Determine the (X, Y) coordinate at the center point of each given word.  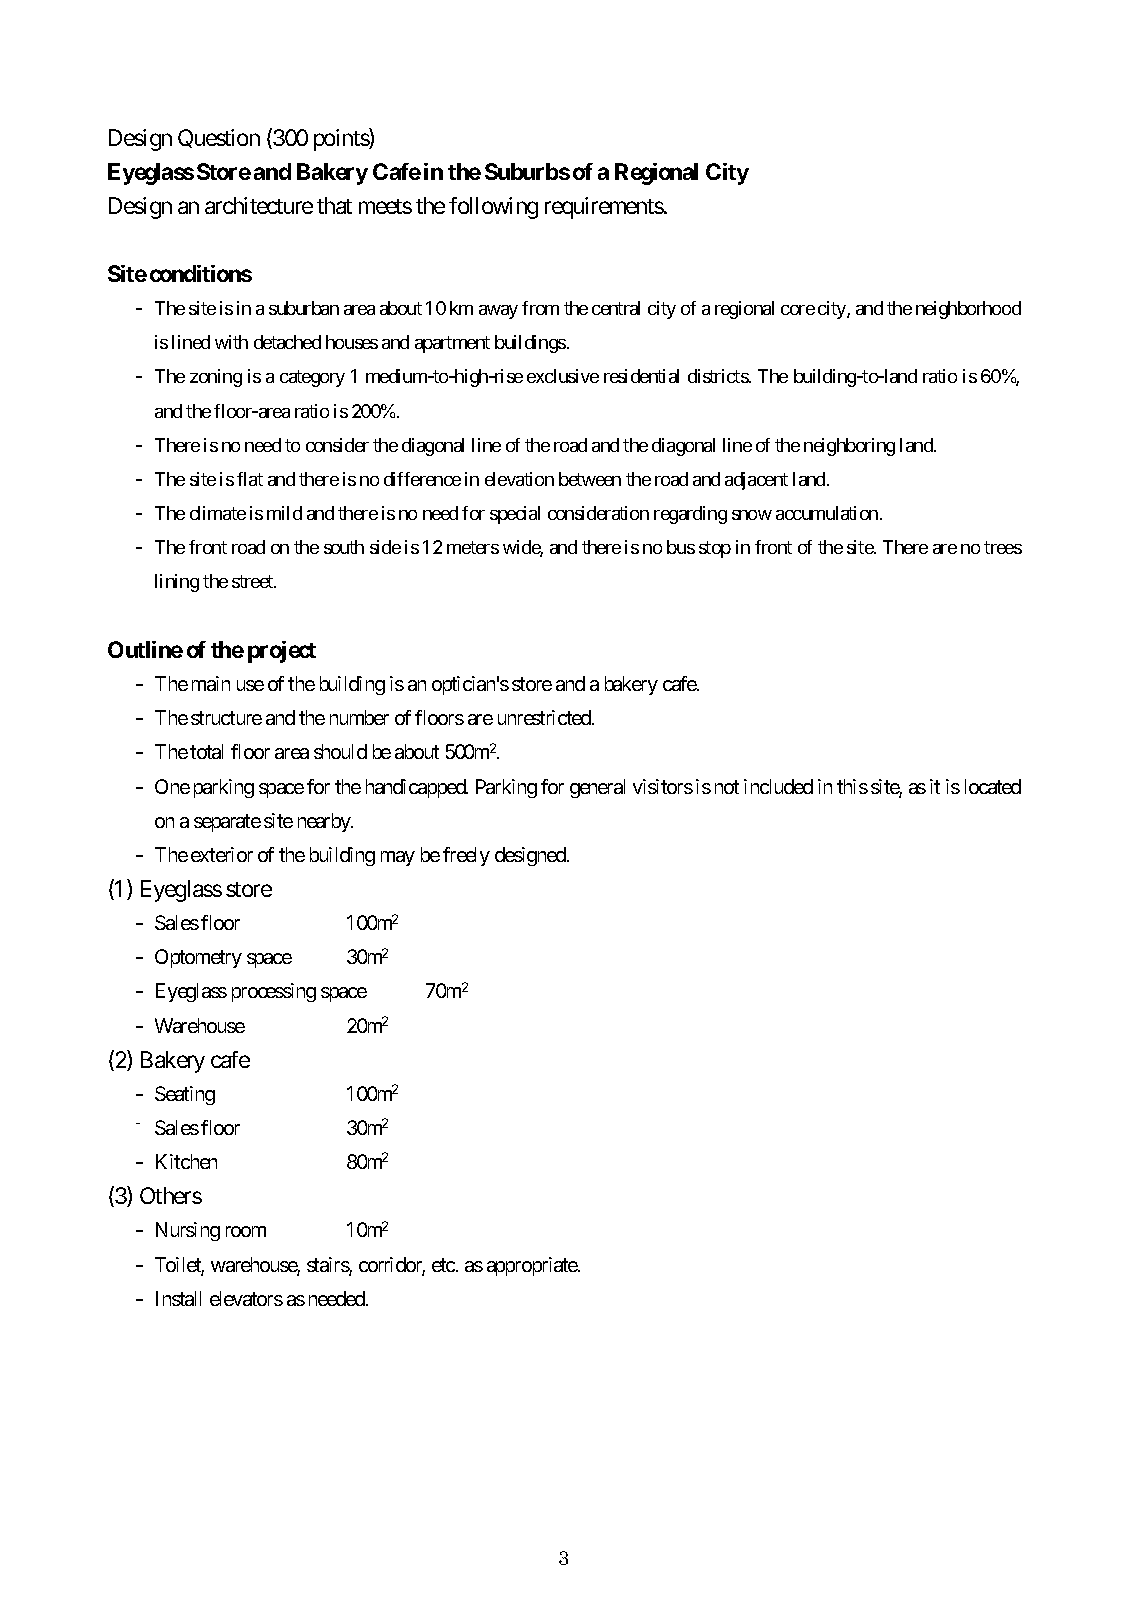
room (246, 1231)
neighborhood (968, 310)
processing (274, 992)
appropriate (533, 1266)
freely (466, 856)
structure (226, 718)
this (852, 786)
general (597, 788)
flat (250, 479)
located (993, 786)
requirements (604, 208)
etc (443, 1265)
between (590, 479)
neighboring (849, 447)
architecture (259, 205)
